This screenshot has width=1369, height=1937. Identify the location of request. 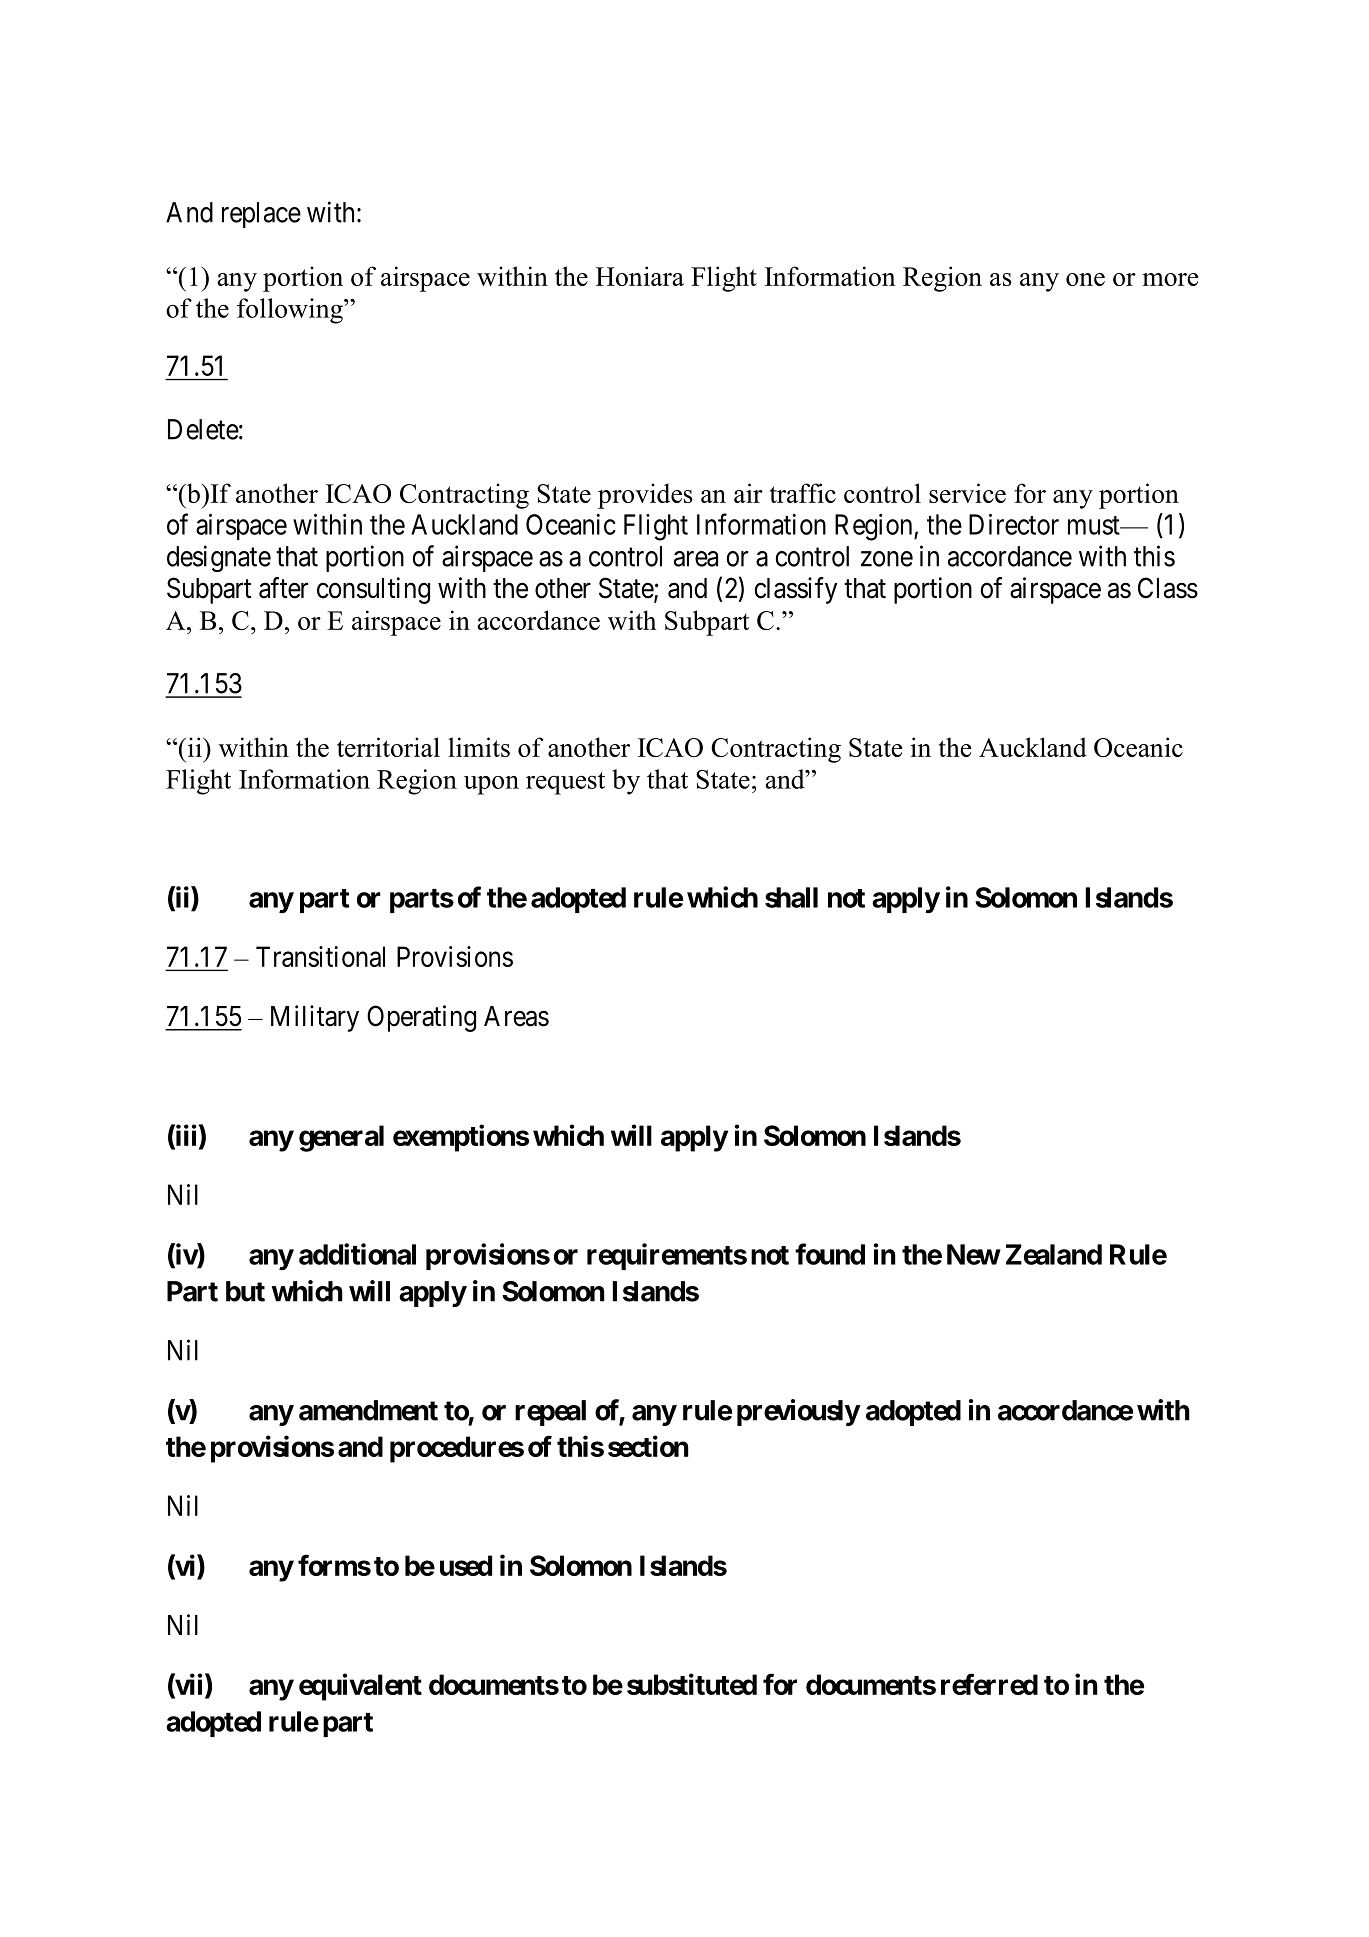
(565, 783).
